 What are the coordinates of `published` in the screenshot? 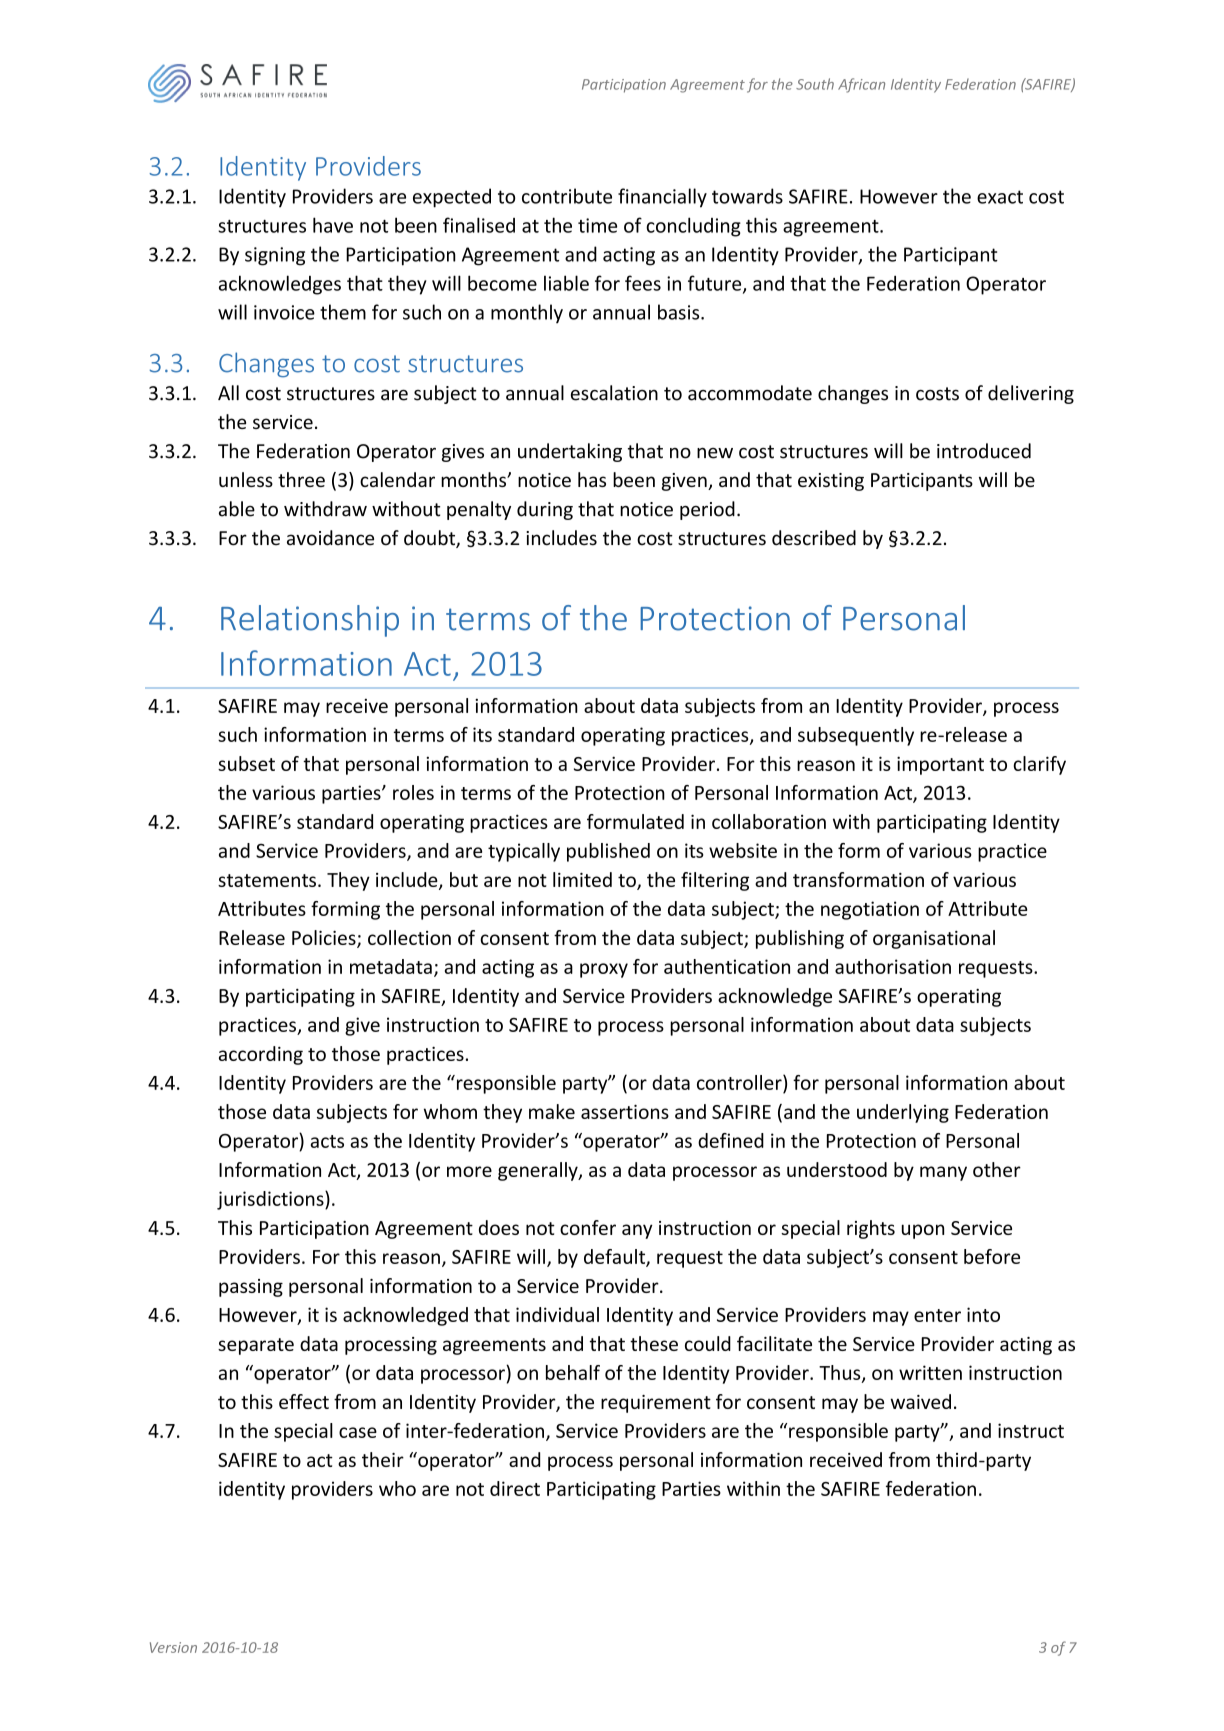 It's located at (608, 852).
